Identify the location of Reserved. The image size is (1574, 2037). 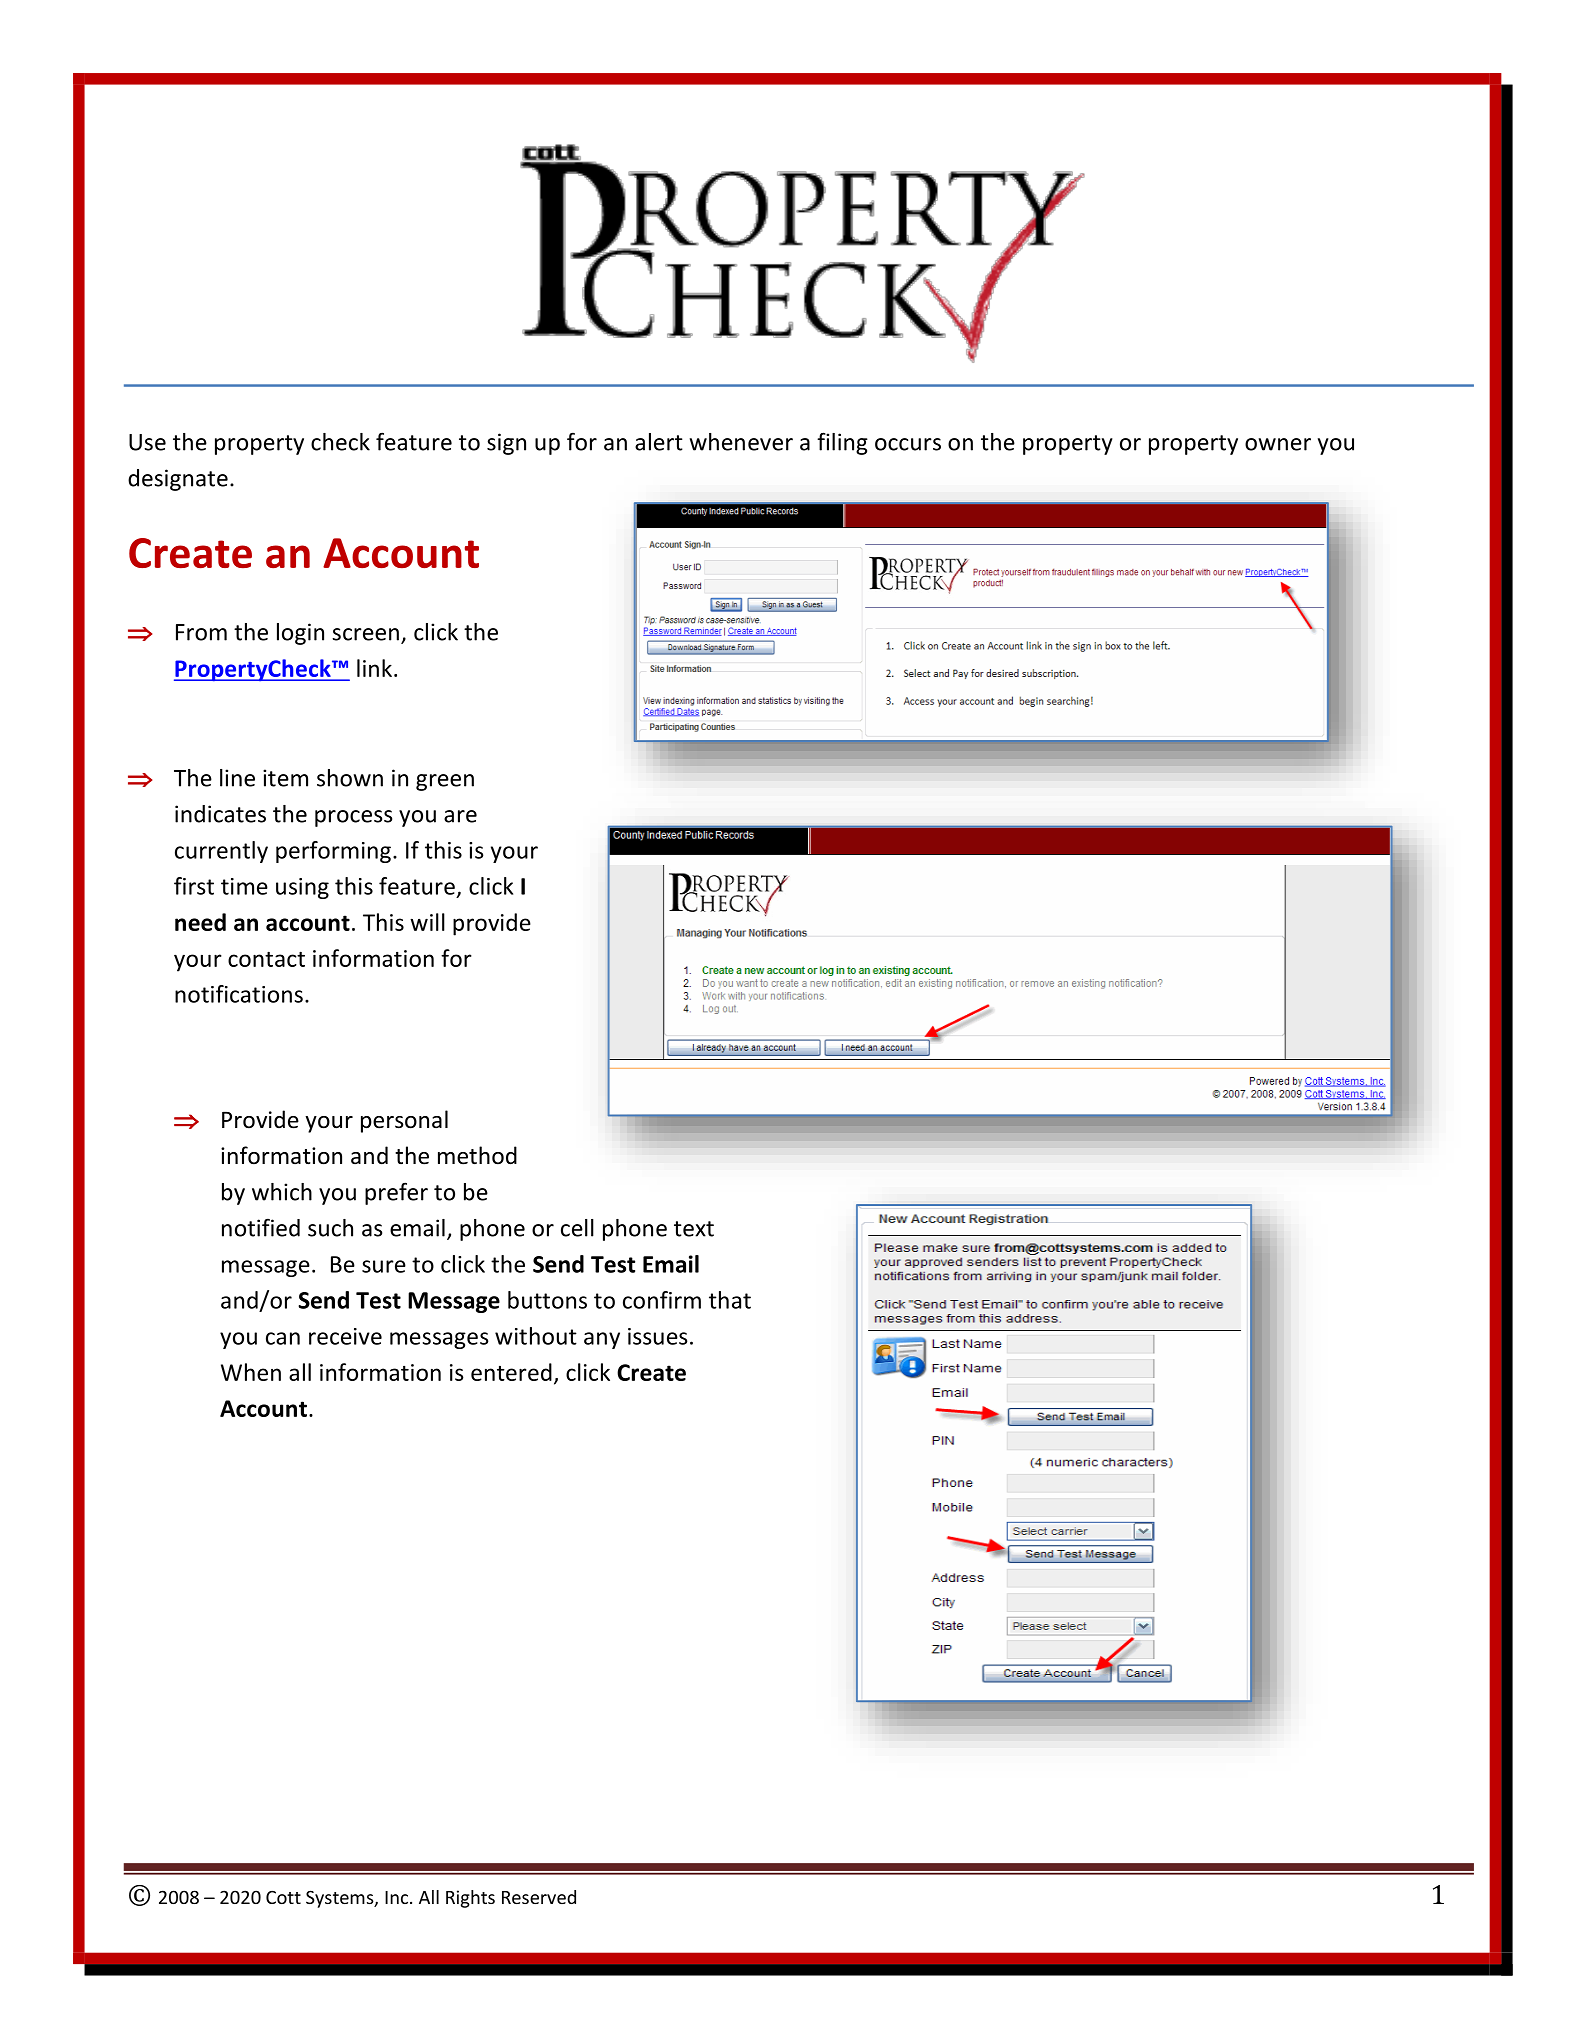
(539, 1897).
